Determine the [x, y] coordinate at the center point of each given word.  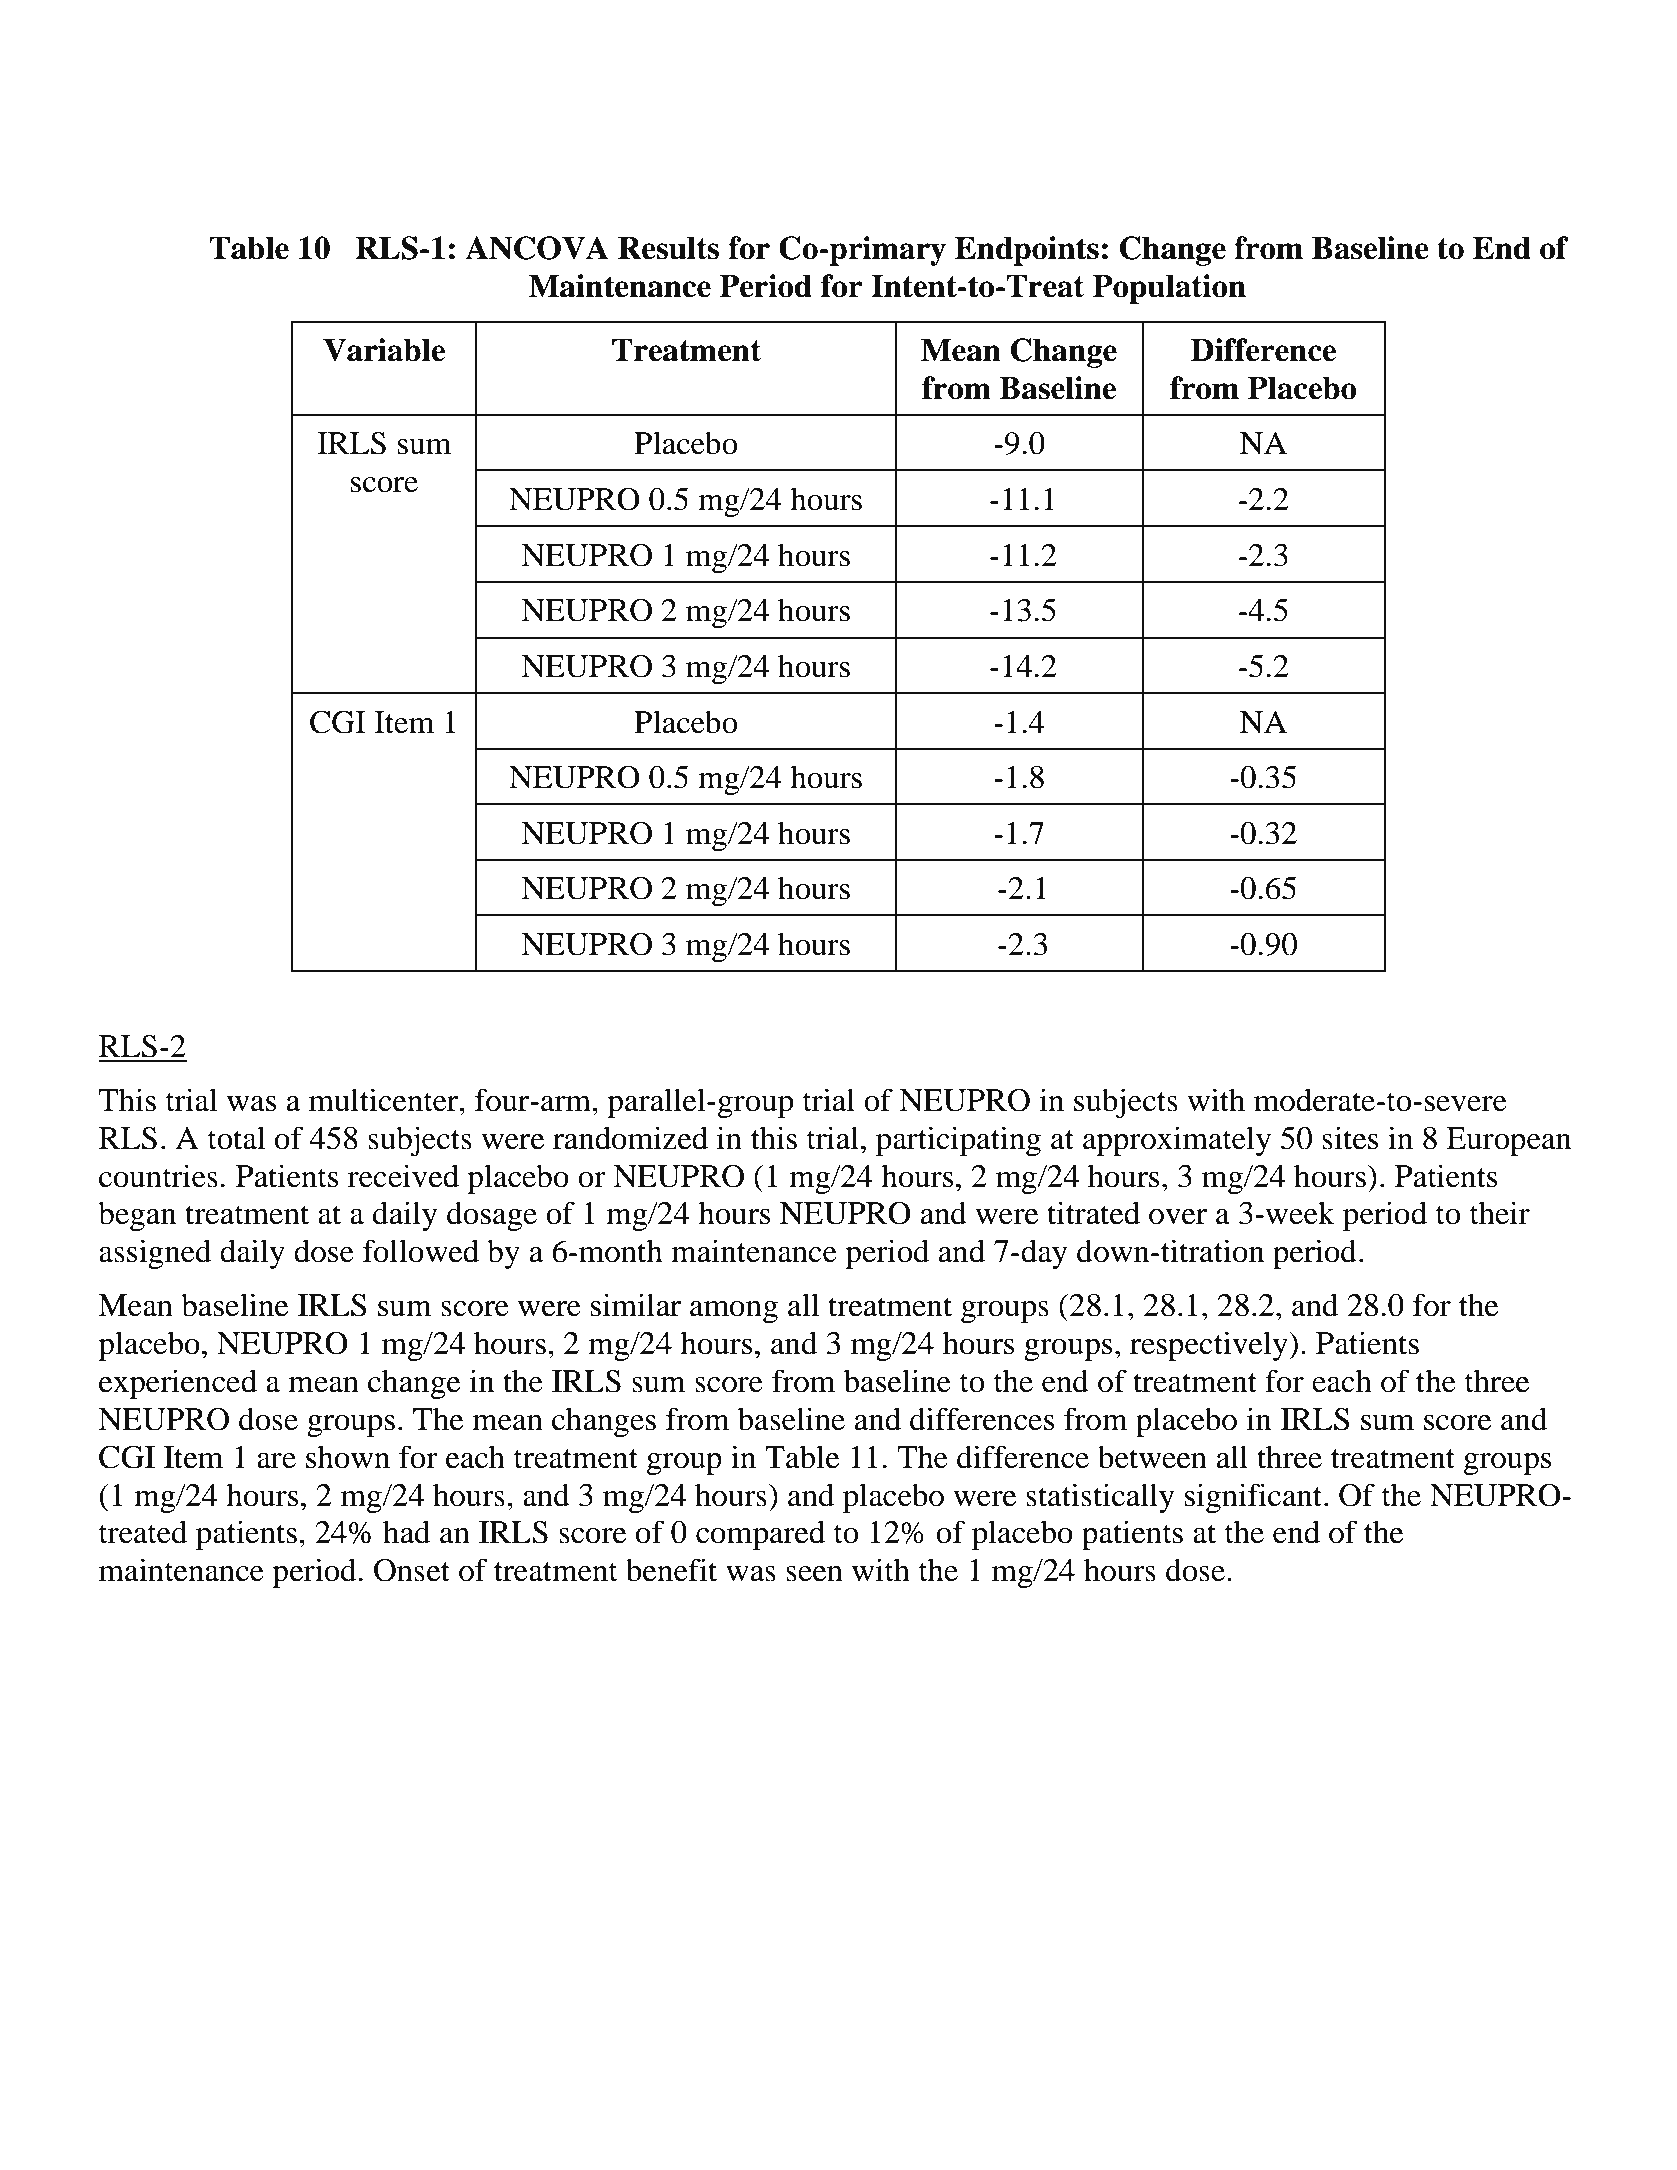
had [406, 1532]
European [1508, 1141]
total [236, 1138]
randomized [630, 1138]
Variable [384, 350]
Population [1169, 289]
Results [668, 248]
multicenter [385, 1100]
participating [958, 1141]
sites [1350, 1138]
